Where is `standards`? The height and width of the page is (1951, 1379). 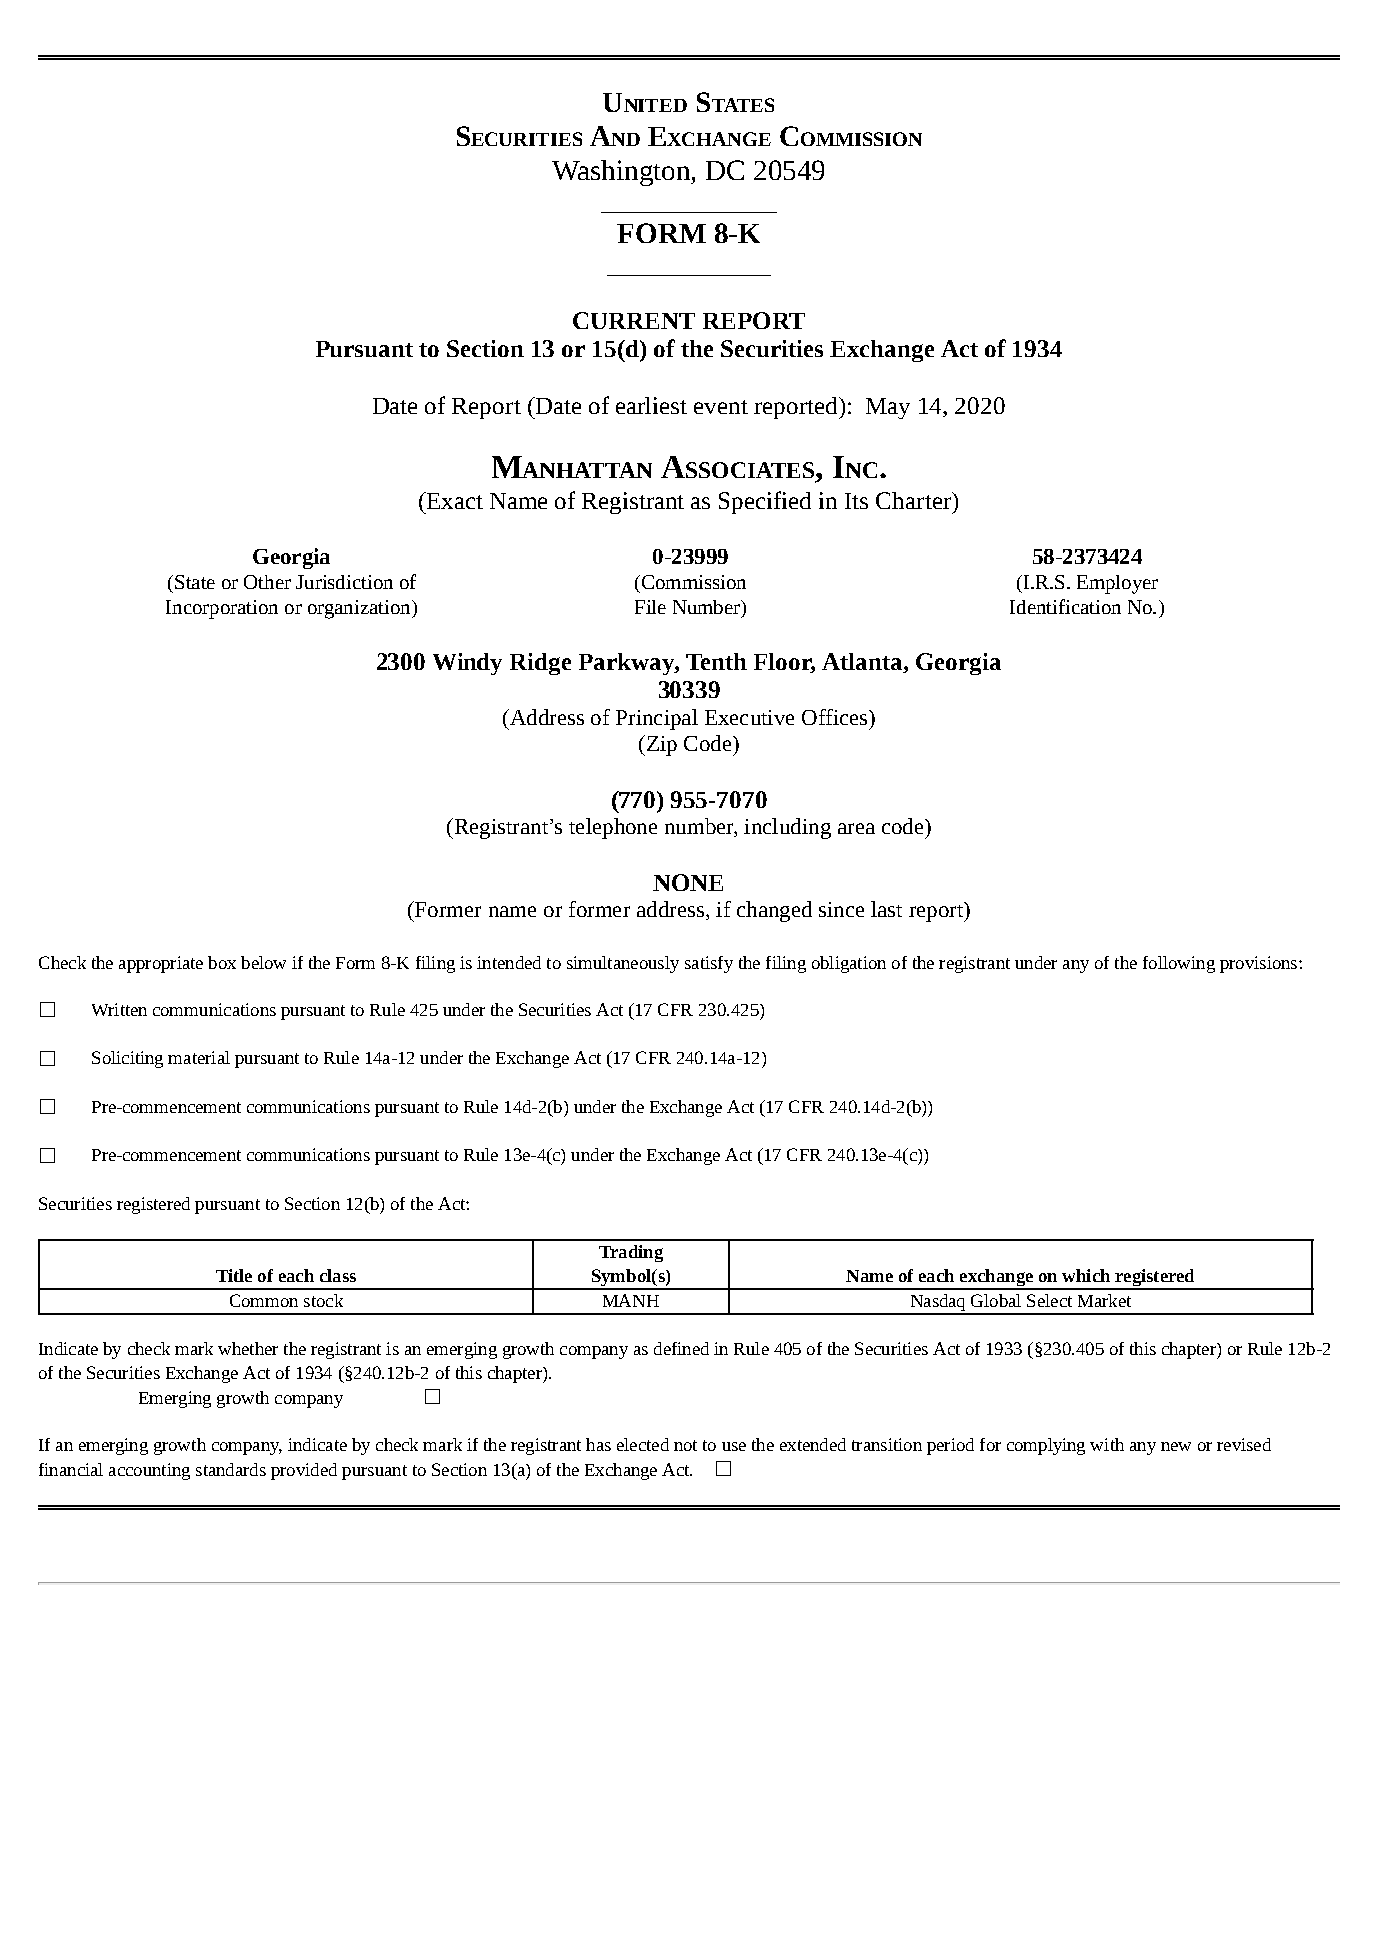
standards is located at coordinates (231, 1469).
